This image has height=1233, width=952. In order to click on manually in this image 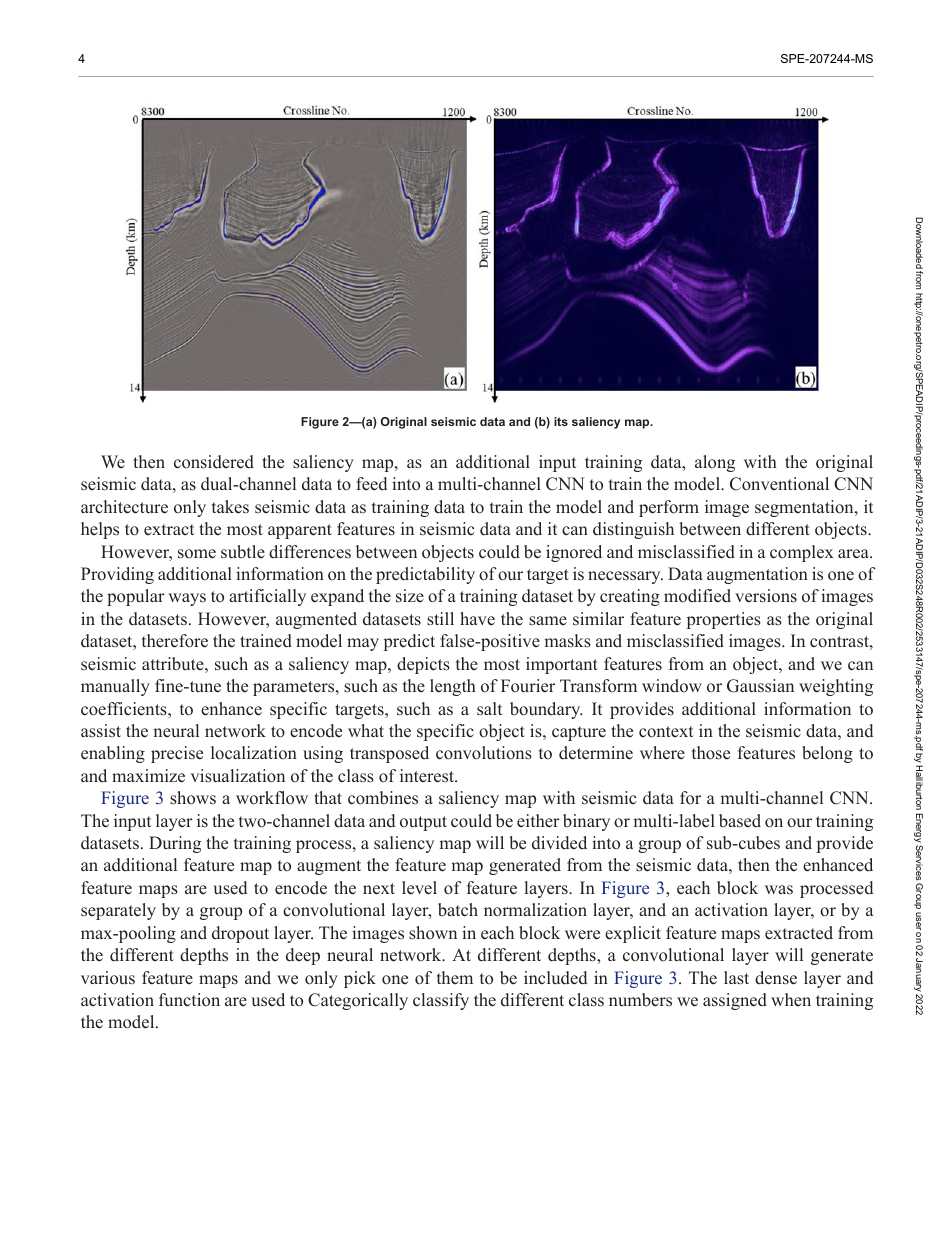, I will do `click(115, 687)`.
